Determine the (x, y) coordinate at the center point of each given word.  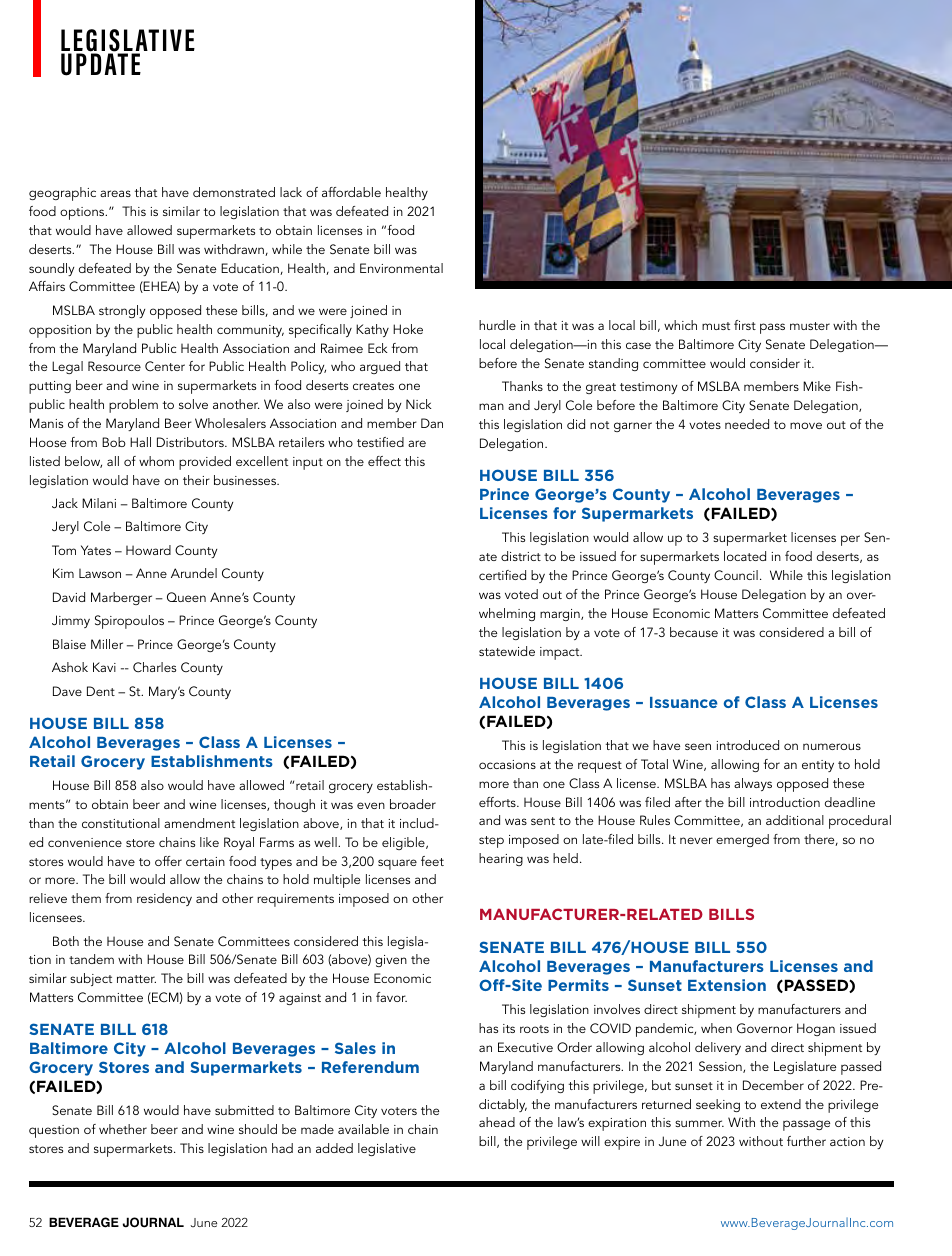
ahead (497, 1122)
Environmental (401, 268)
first (745, 325)
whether (123, 1129)
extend (781, 1104)
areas (115, 193)
